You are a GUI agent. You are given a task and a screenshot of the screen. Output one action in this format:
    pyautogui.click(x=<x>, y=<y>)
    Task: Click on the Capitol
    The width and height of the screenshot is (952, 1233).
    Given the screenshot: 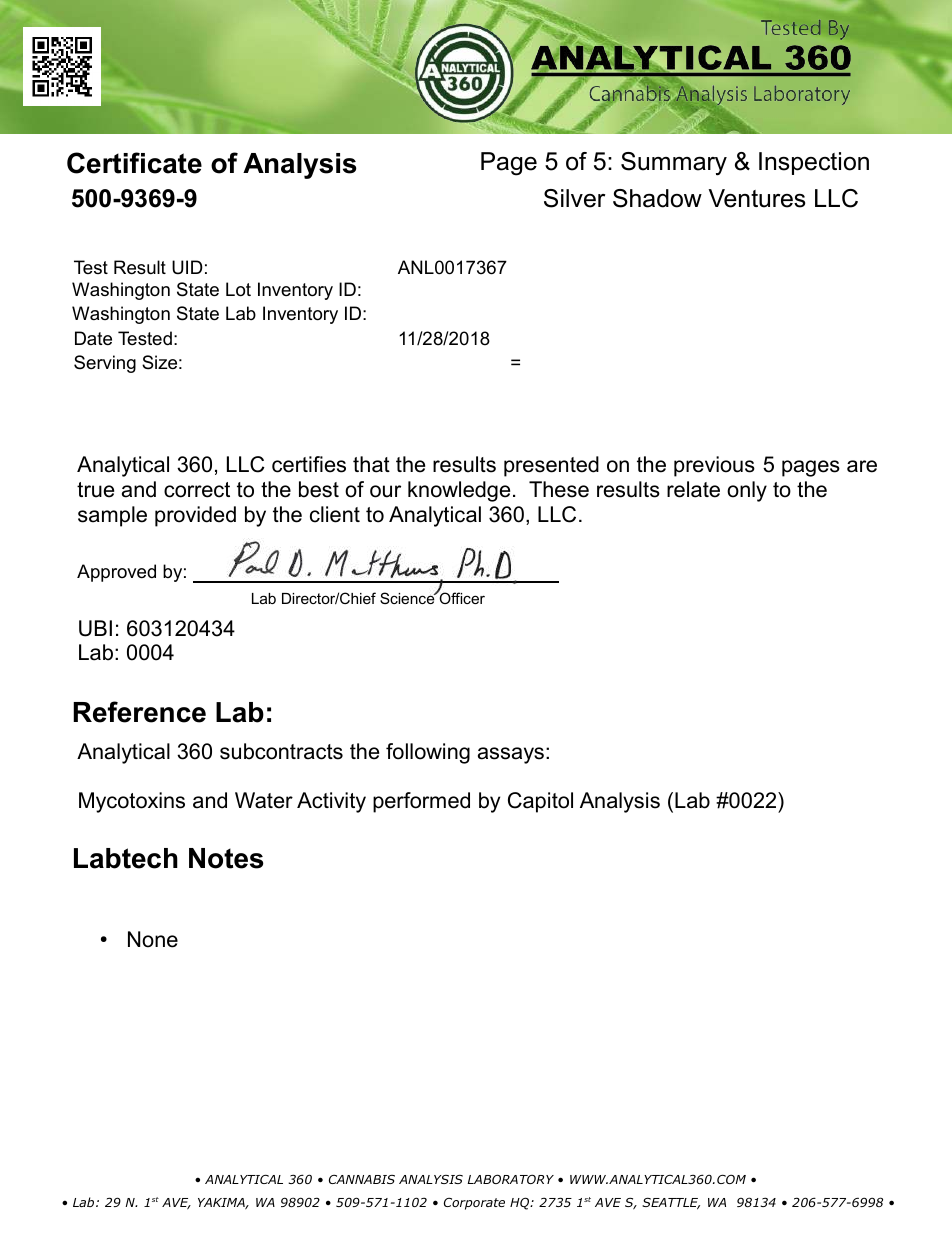 What is the action you would take?
    pyautogui.click(x=540, y=802)
